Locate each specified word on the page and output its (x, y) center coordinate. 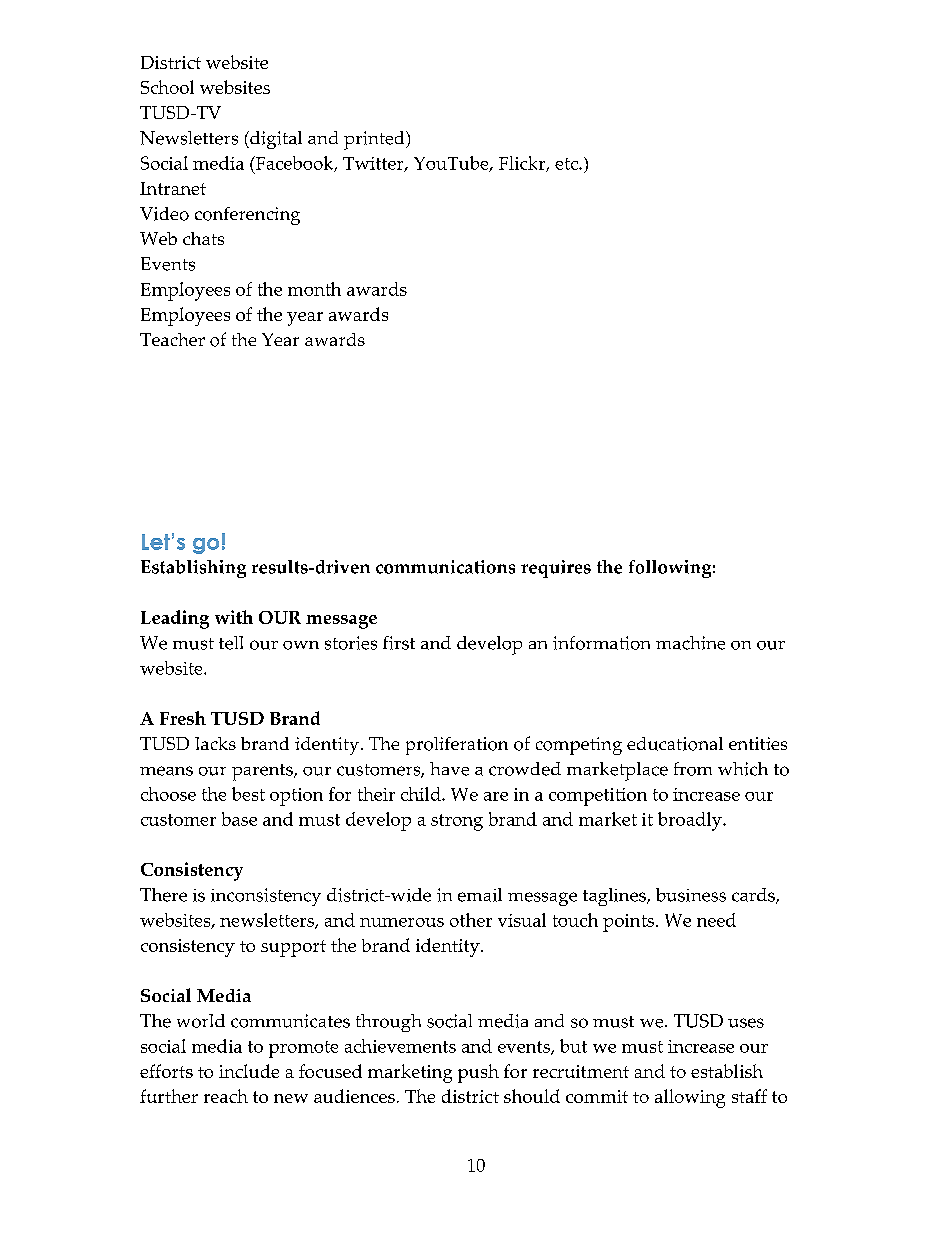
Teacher (172, 339)
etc (567, 164)
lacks (215, 743)
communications (445, 567)
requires (556, 569)
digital (275, 140)
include (249, 1071)
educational (675, 744)
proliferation (457, 746)
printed (375, 140)
